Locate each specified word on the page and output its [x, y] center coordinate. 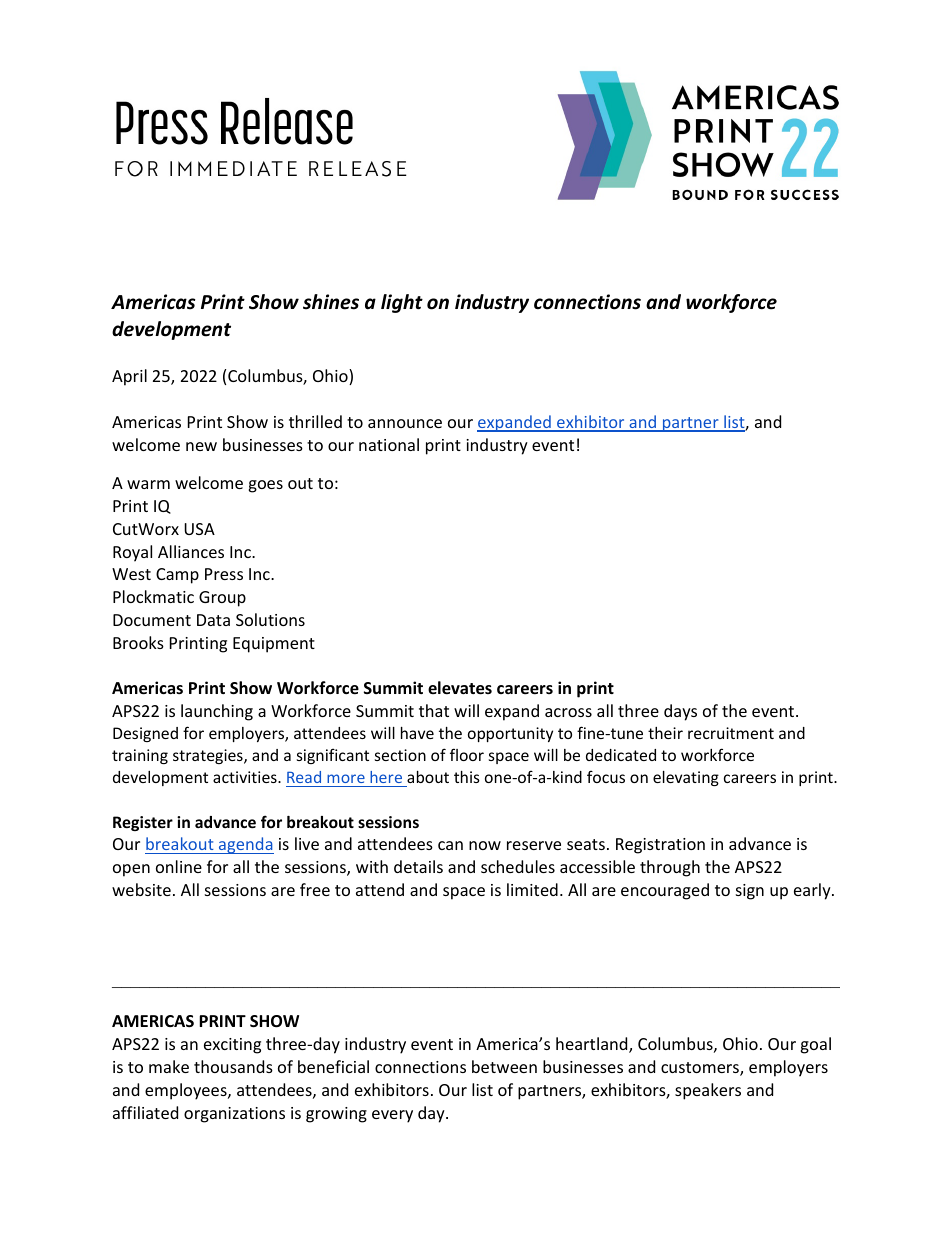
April [129, 377]
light [402, 303]
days [680, 712]
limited [532, 889]
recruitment [731, 733]
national [389, 444]
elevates [460, 688]
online [179, 866]
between [504, 1066]
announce [405, 423]
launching [217, 712]
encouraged [665, 891]
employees [187, 1091]
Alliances [191, 551]
